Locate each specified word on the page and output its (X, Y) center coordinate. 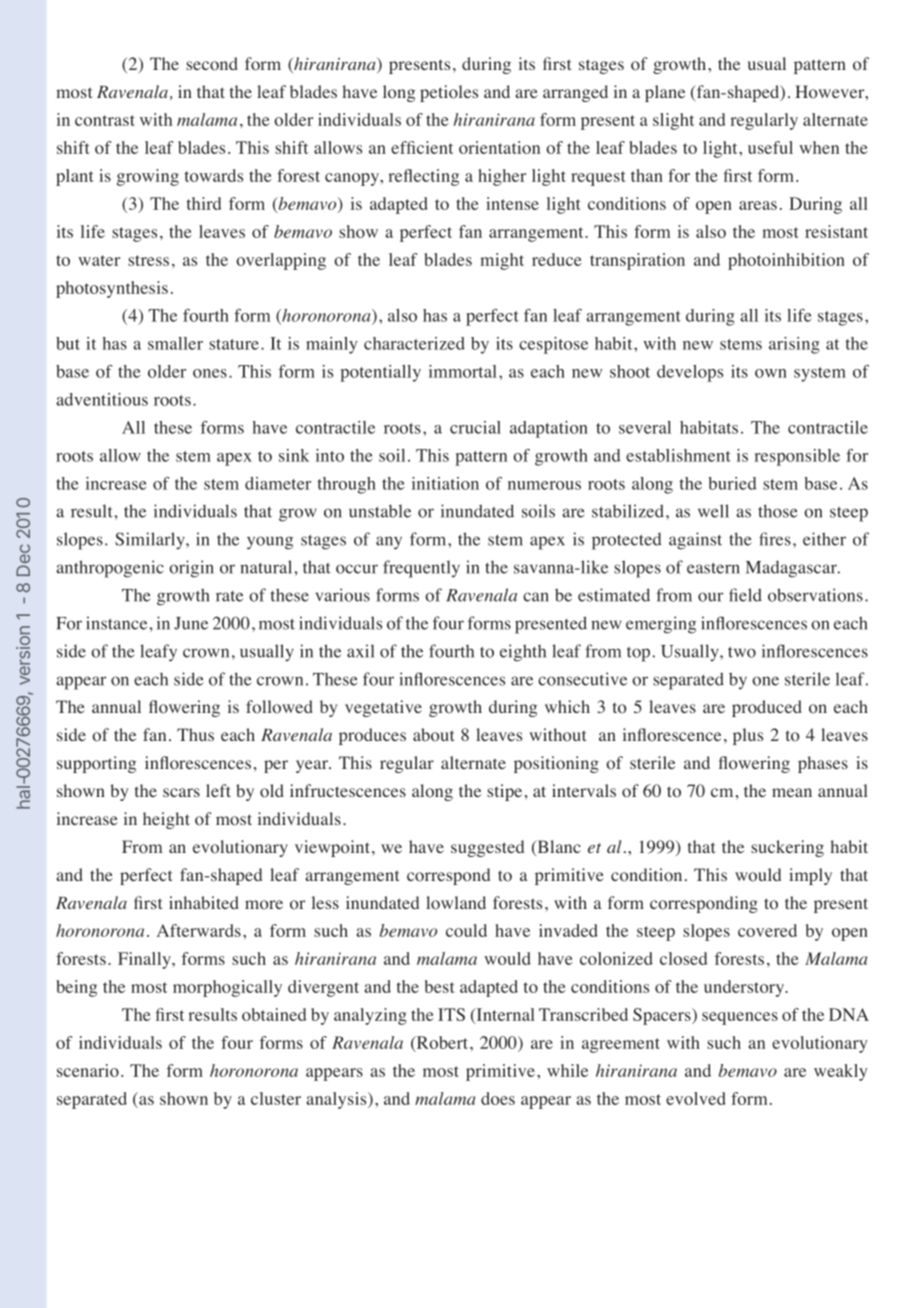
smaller (175, 343)
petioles (449, 93)
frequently (421, 569)
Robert (442, 1043)
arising (794, 345)
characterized (414, 343)
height (166, 820)
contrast (105, 120)
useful (770, 147)
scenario (88, 1070)
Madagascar (792, 569)
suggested (487, 848)
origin (191, 569)
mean (792, 792)
